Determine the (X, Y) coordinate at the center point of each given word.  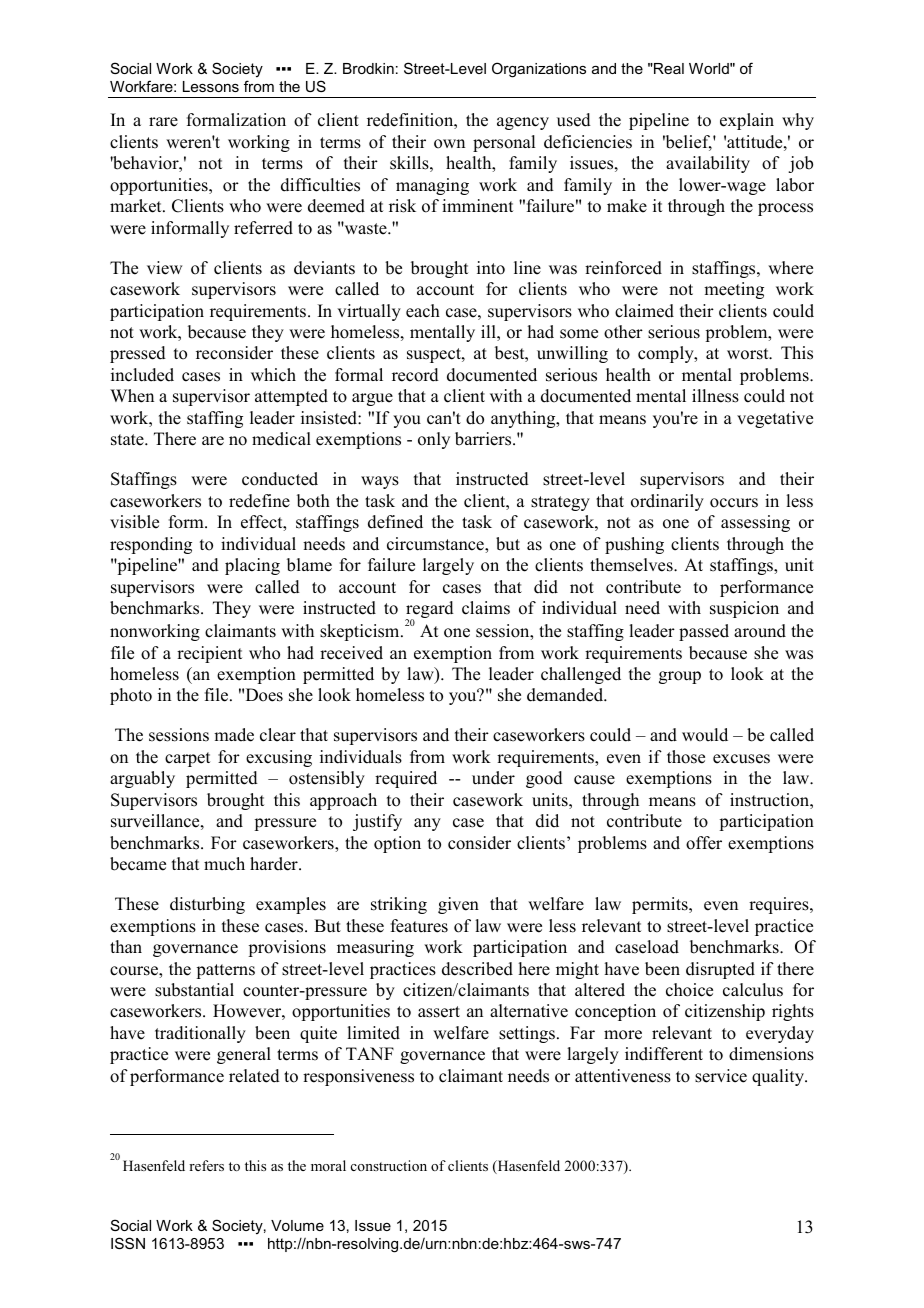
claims (486, 608)
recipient (209, 654)
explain (747, 121)
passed (704, 632)
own (449, 144)
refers (206, 1165)
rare (163, 122)
